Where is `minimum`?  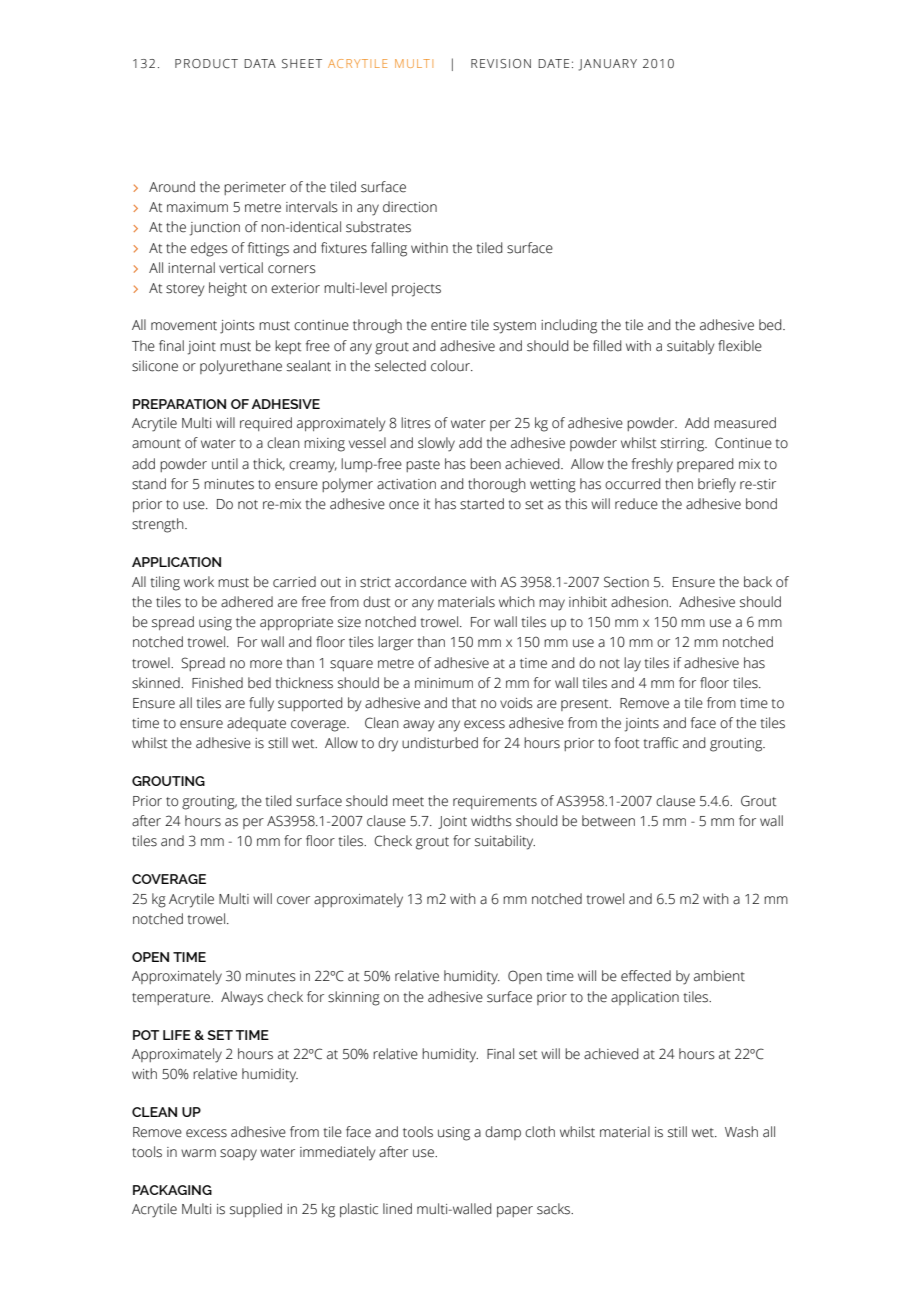
minimum is located at coordinates (444, 683).
